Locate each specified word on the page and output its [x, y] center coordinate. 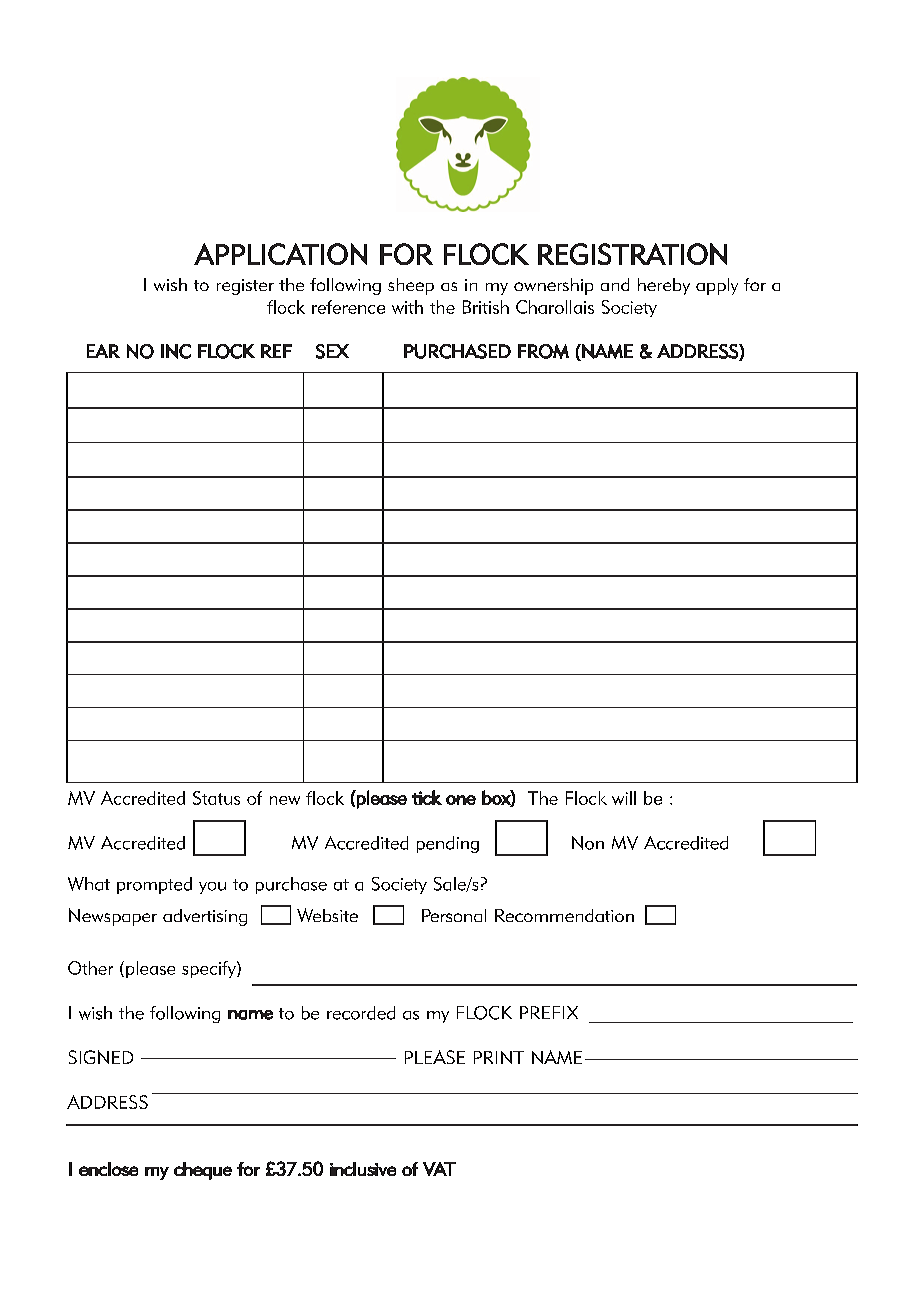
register [245, 287]
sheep [411, 286]
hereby [664, 286]
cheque [203, 1171]
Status [216, 798]
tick [427, 797]
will [624, 798]
